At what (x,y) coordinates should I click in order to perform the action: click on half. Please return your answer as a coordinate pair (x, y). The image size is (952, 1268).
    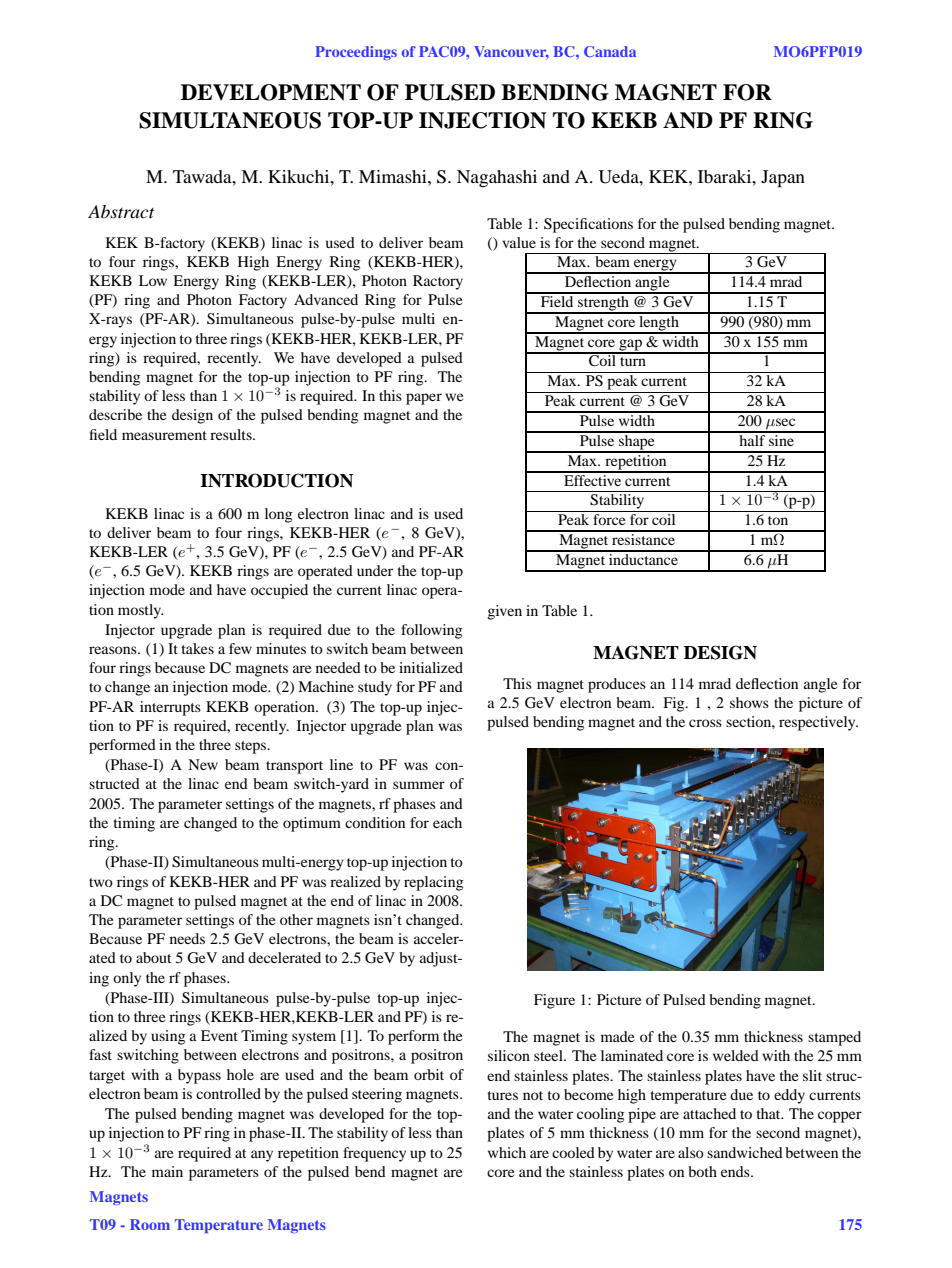
    Looking at the image, I should click on (752, 439).
